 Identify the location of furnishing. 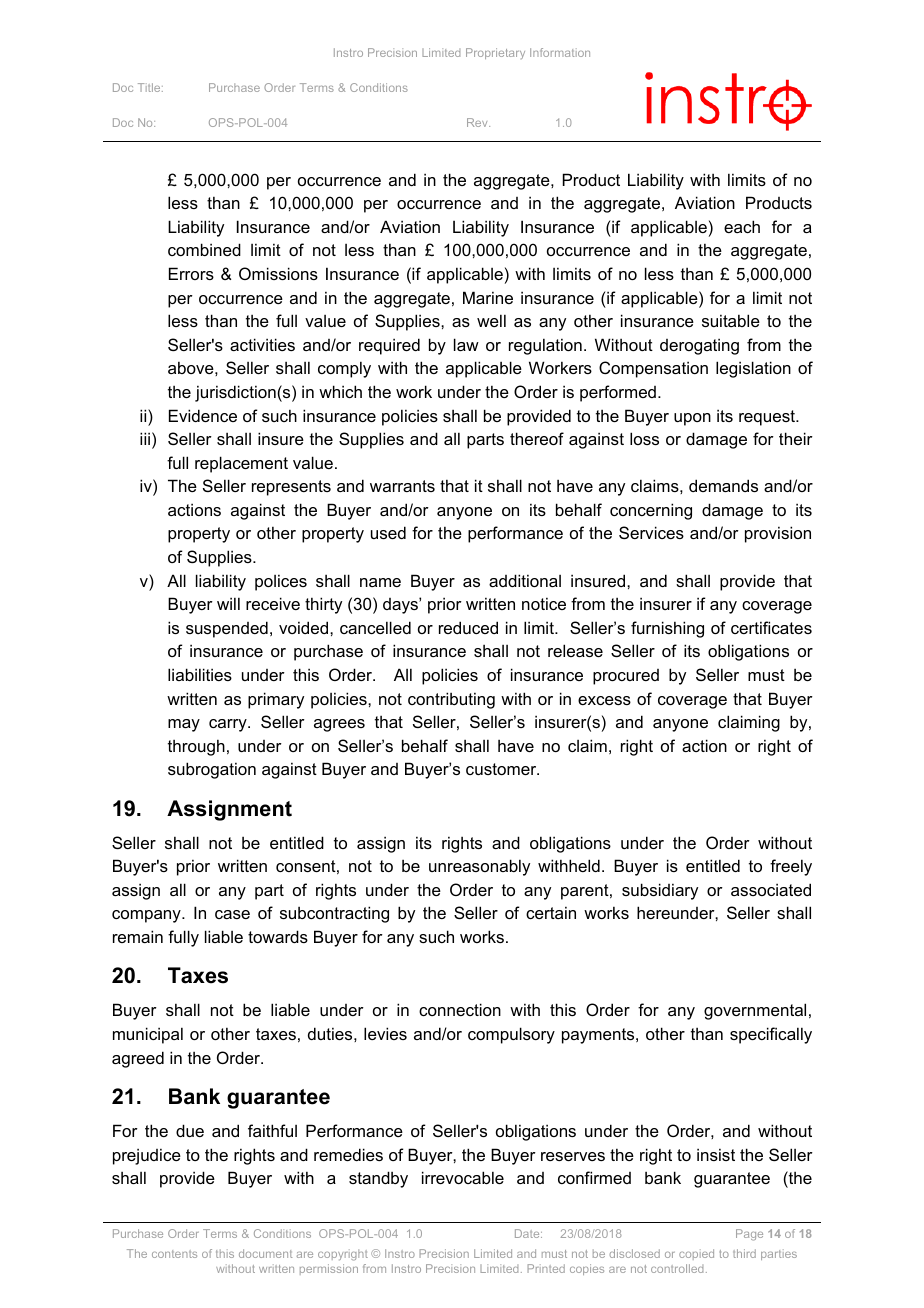
(667, 629).
